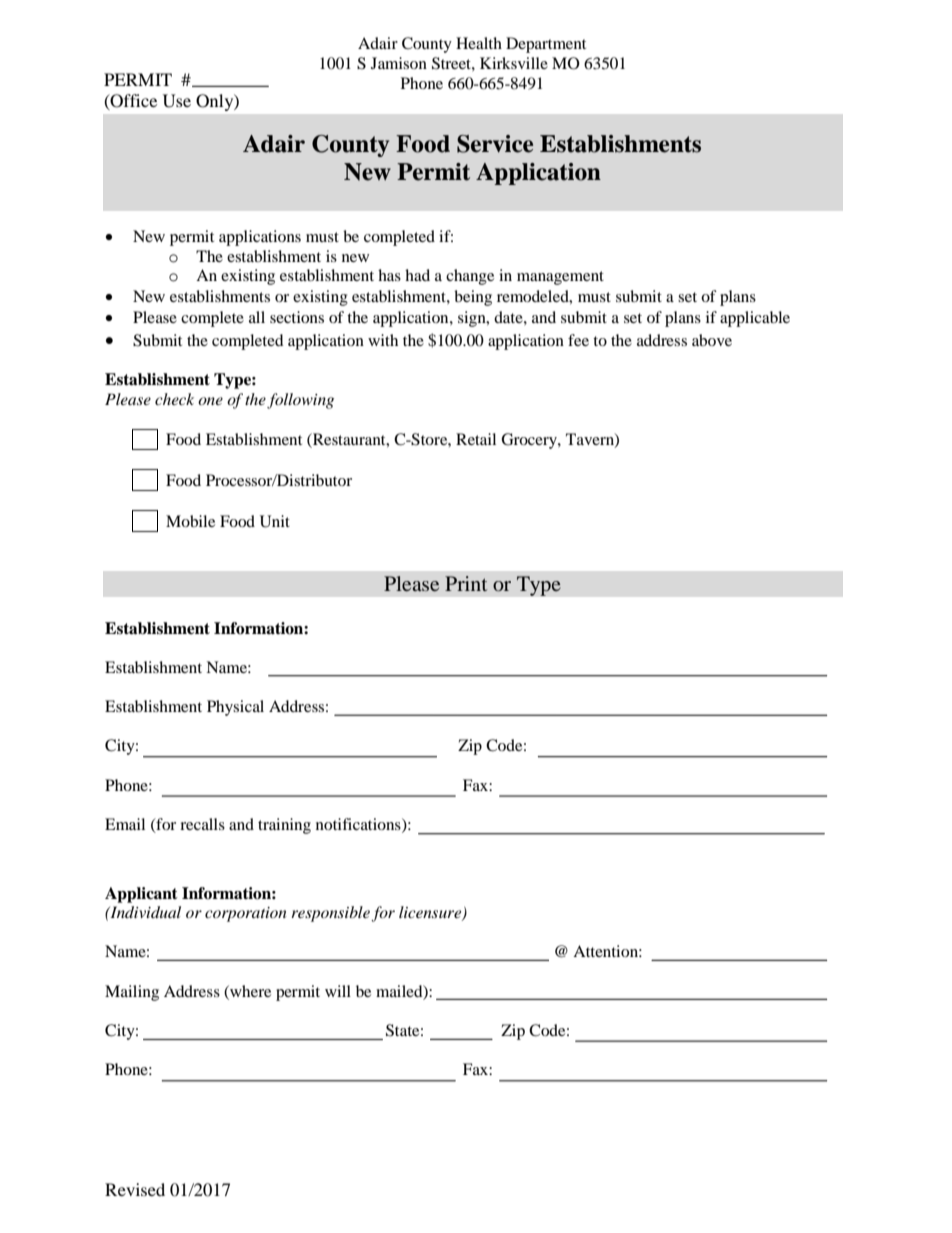 Image resolution: width=952 pixels, height=1233 pixels. I want to click on corporation, so click(246, 914).
